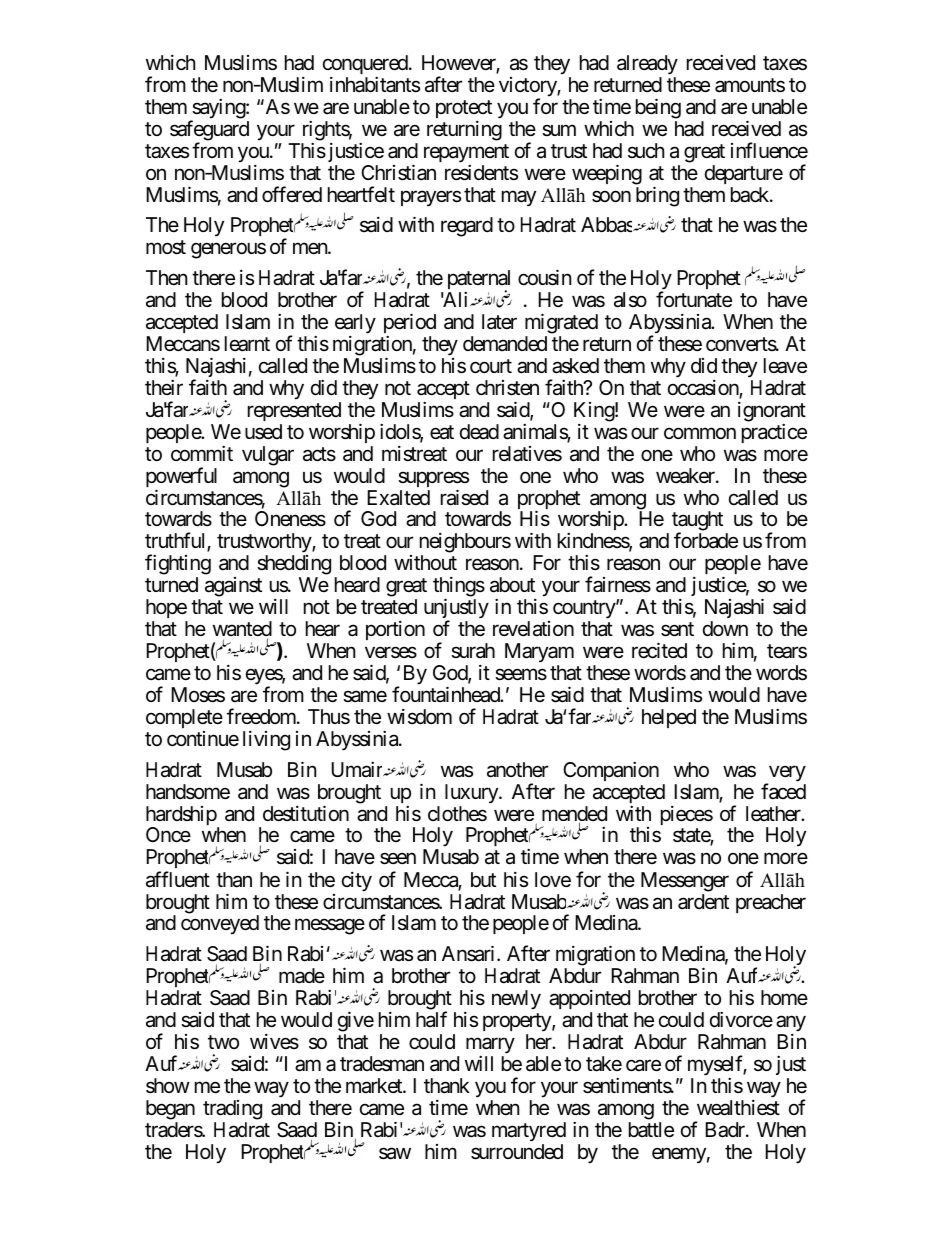  I want to click on used, so click(263, 432).
